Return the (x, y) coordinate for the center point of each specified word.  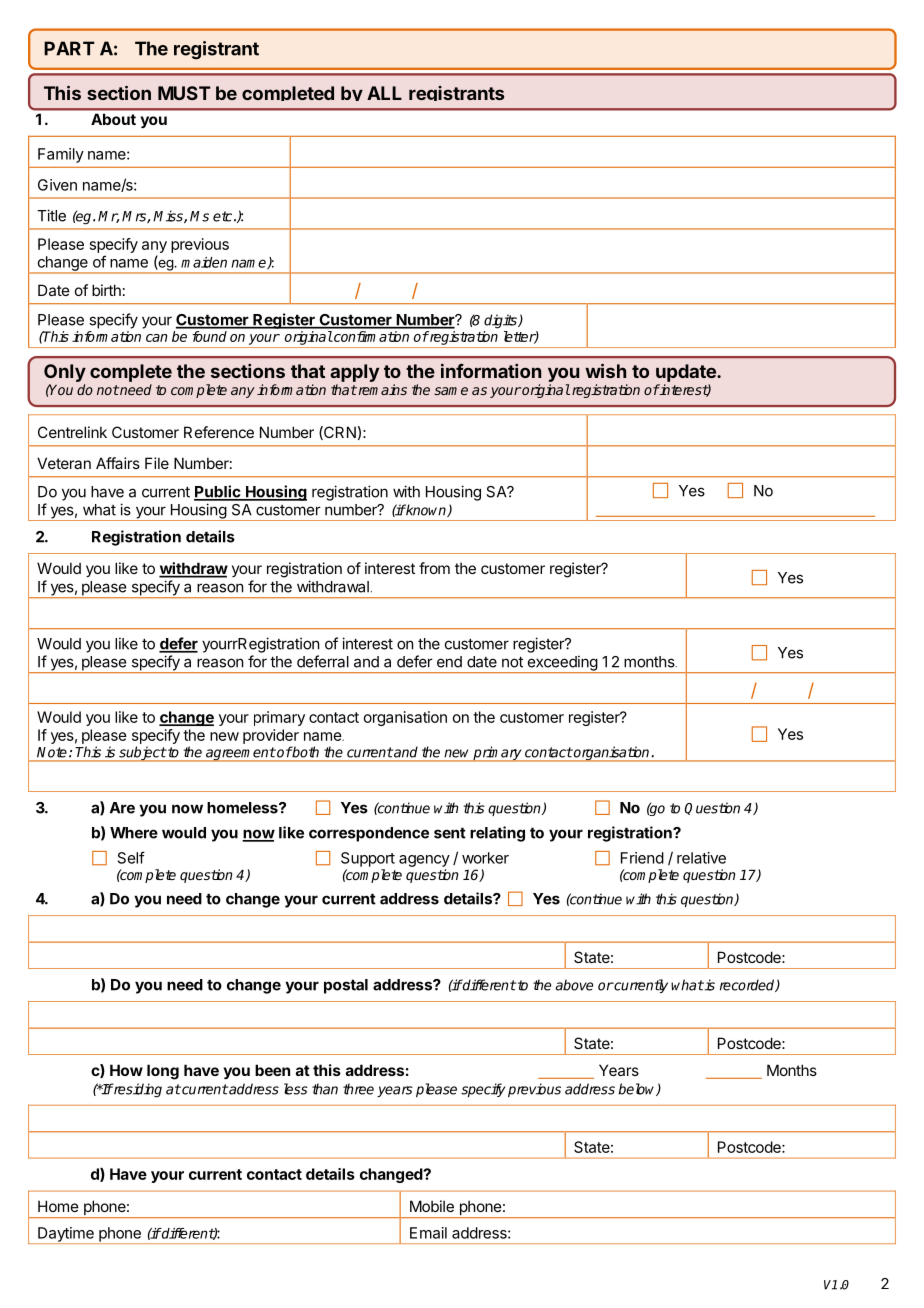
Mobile (432, 1206)
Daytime (66, 1235)
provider (271, 736)
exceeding (562, 664)
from (434, 568)
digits (501, 321)
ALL (384, 93)
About (113, 119)
